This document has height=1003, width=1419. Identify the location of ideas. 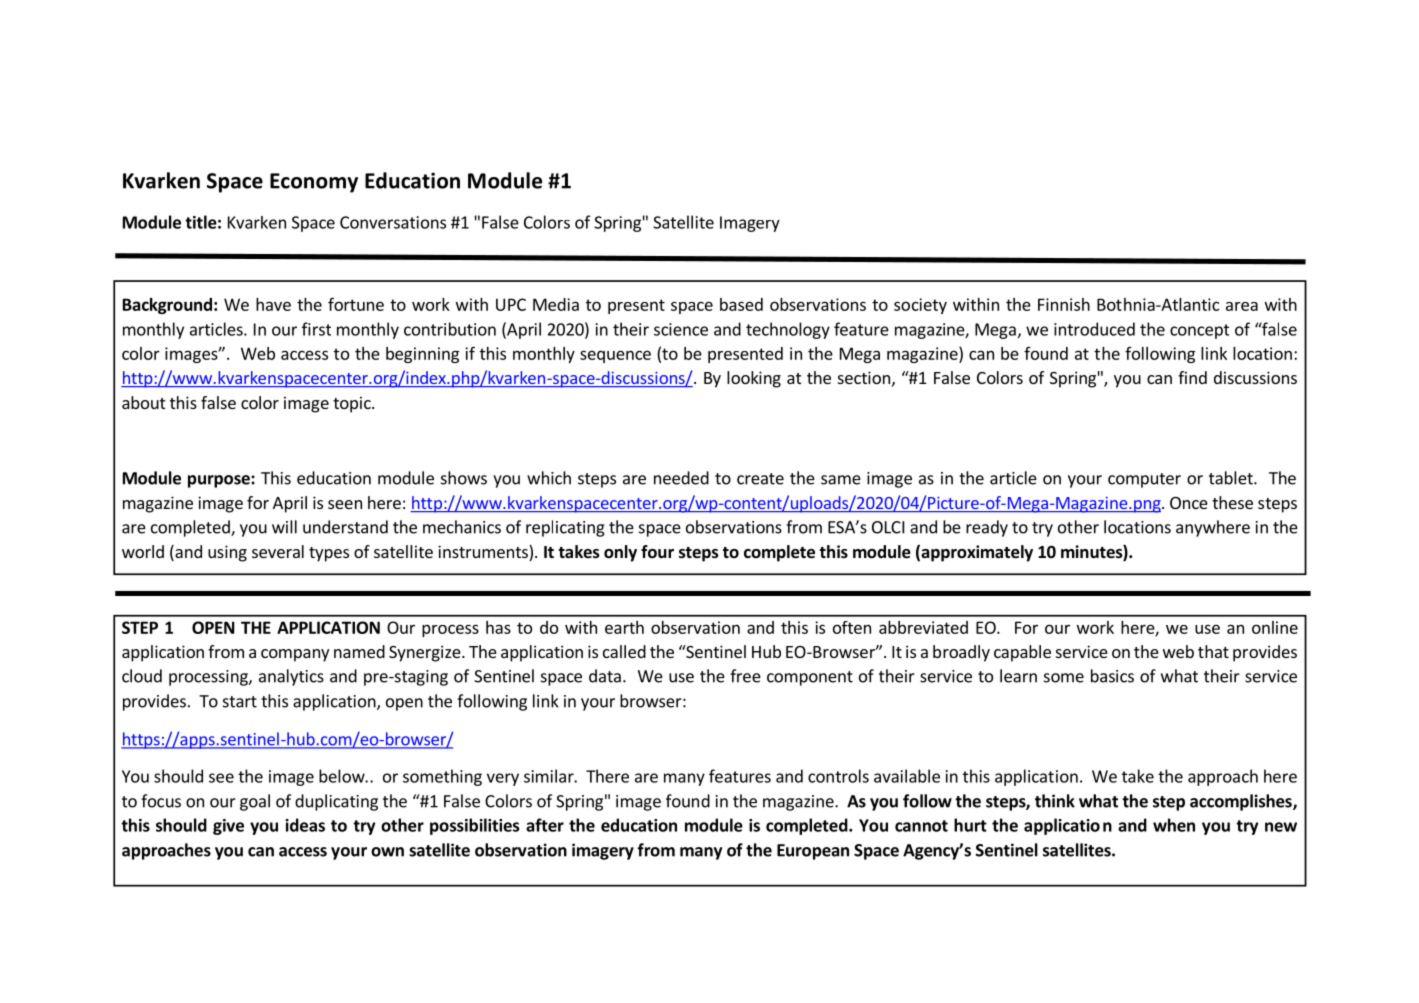
(305, 825).
